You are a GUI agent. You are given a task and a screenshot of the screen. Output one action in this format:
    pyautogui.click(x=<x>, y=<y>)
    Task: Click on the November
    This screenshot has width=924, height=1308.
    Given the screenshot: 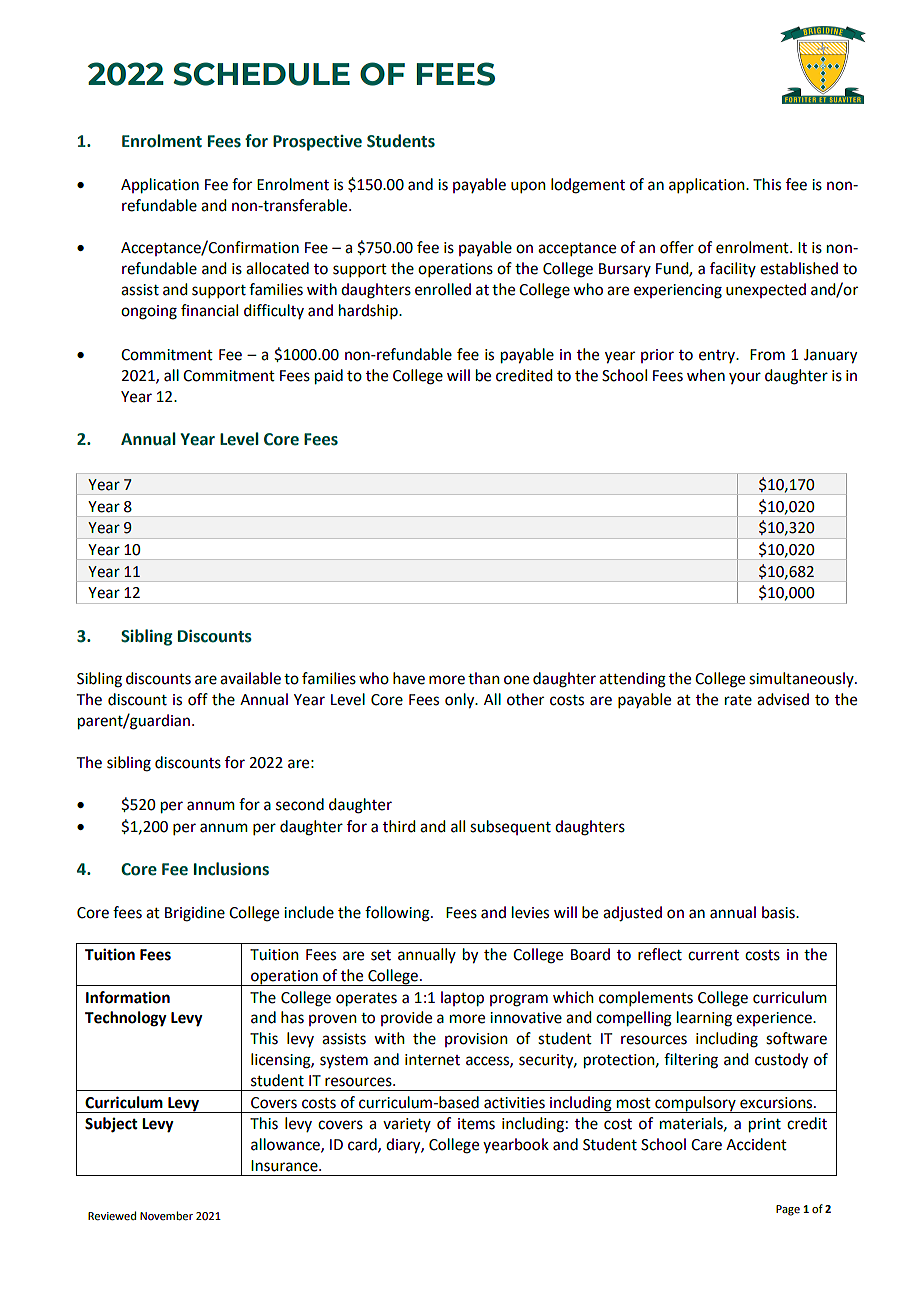 What is the action you would take?
    pyautogui.click(x=166, y=1215)
